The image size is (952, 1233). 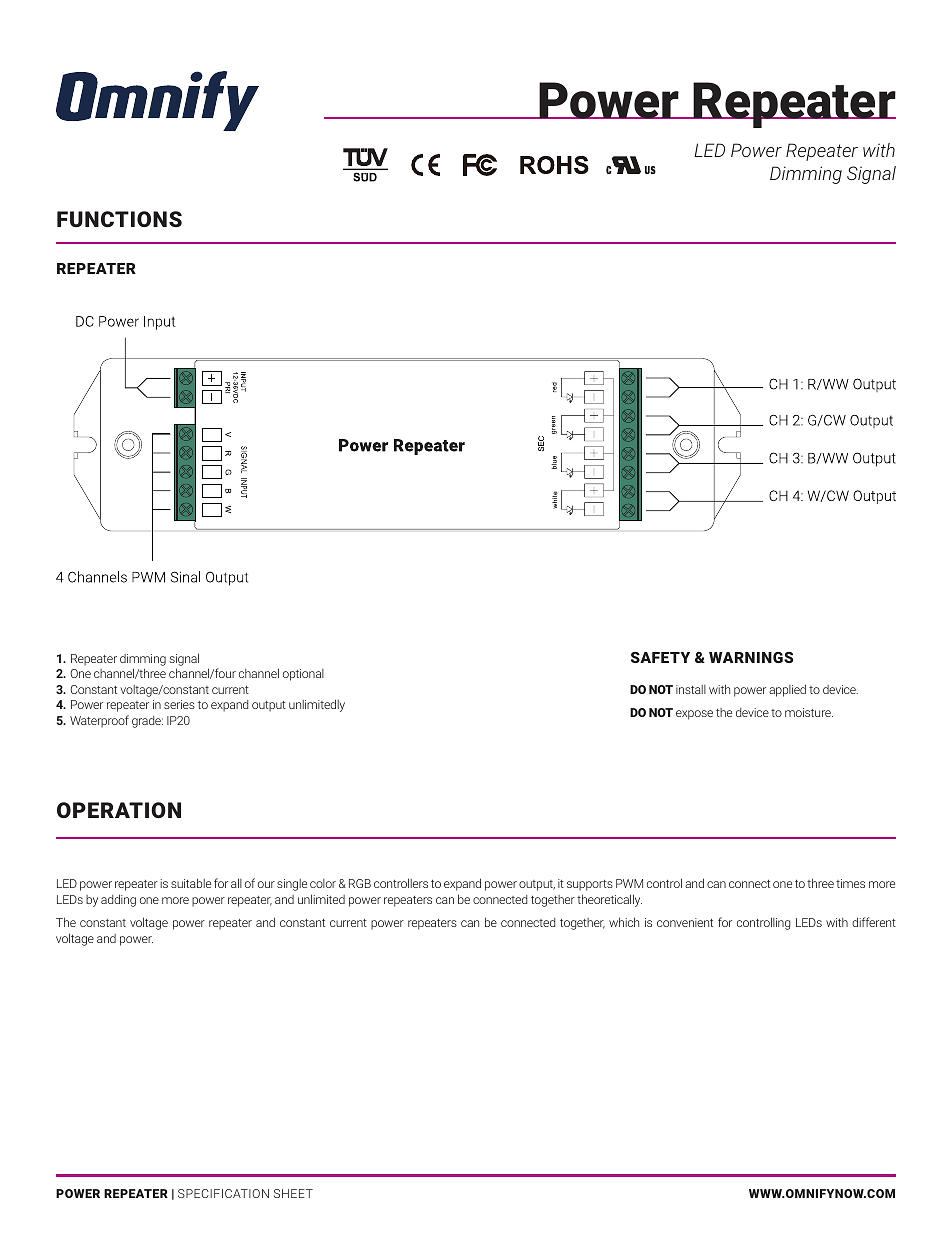 What do you see at coordinates (787, 690) in the screenshot?
I see `applied` at bounding box center [787, 690].
